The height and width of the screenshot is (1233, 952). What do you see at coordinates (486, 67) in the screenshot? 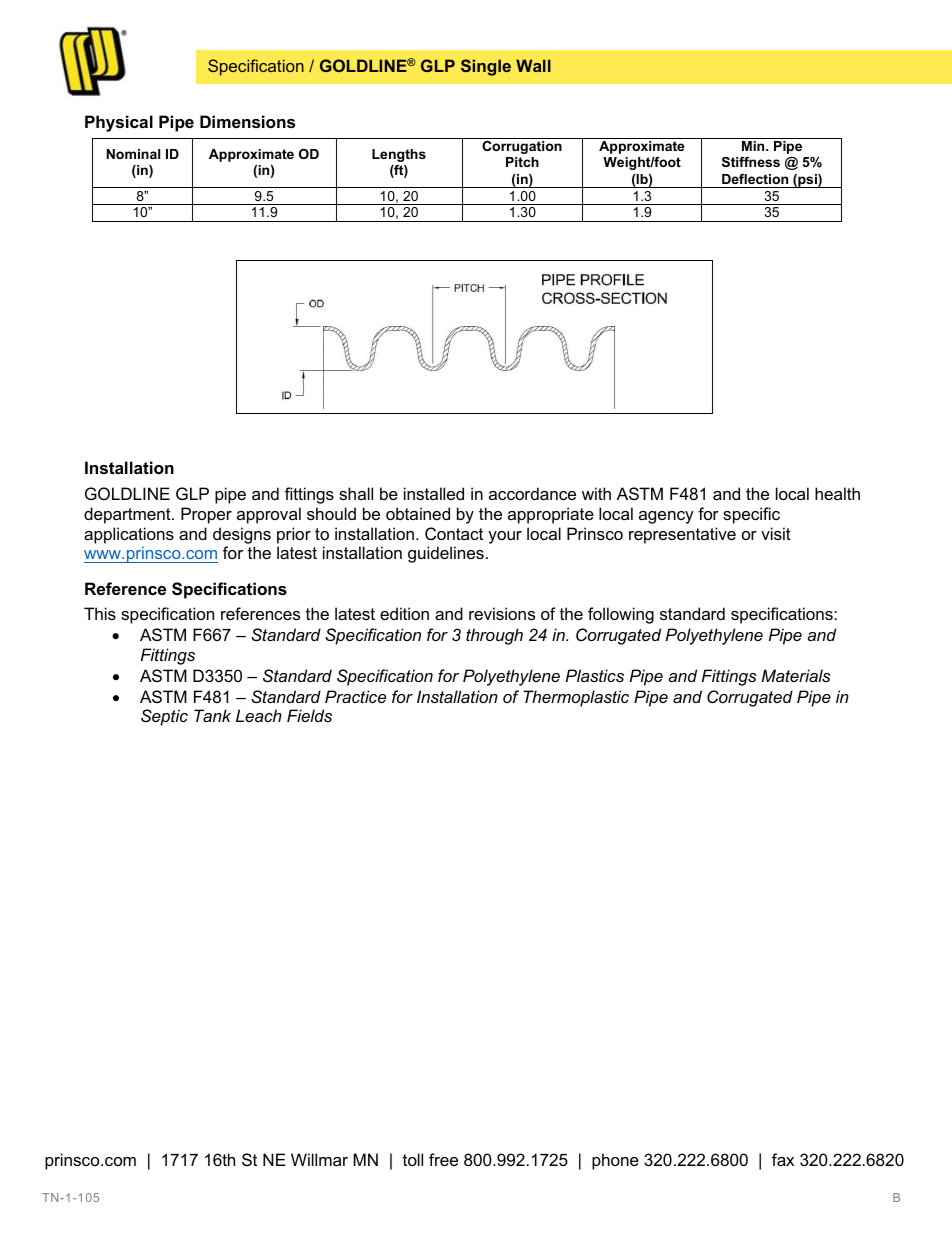
I see `Single` at bounding box center [486, 67].
